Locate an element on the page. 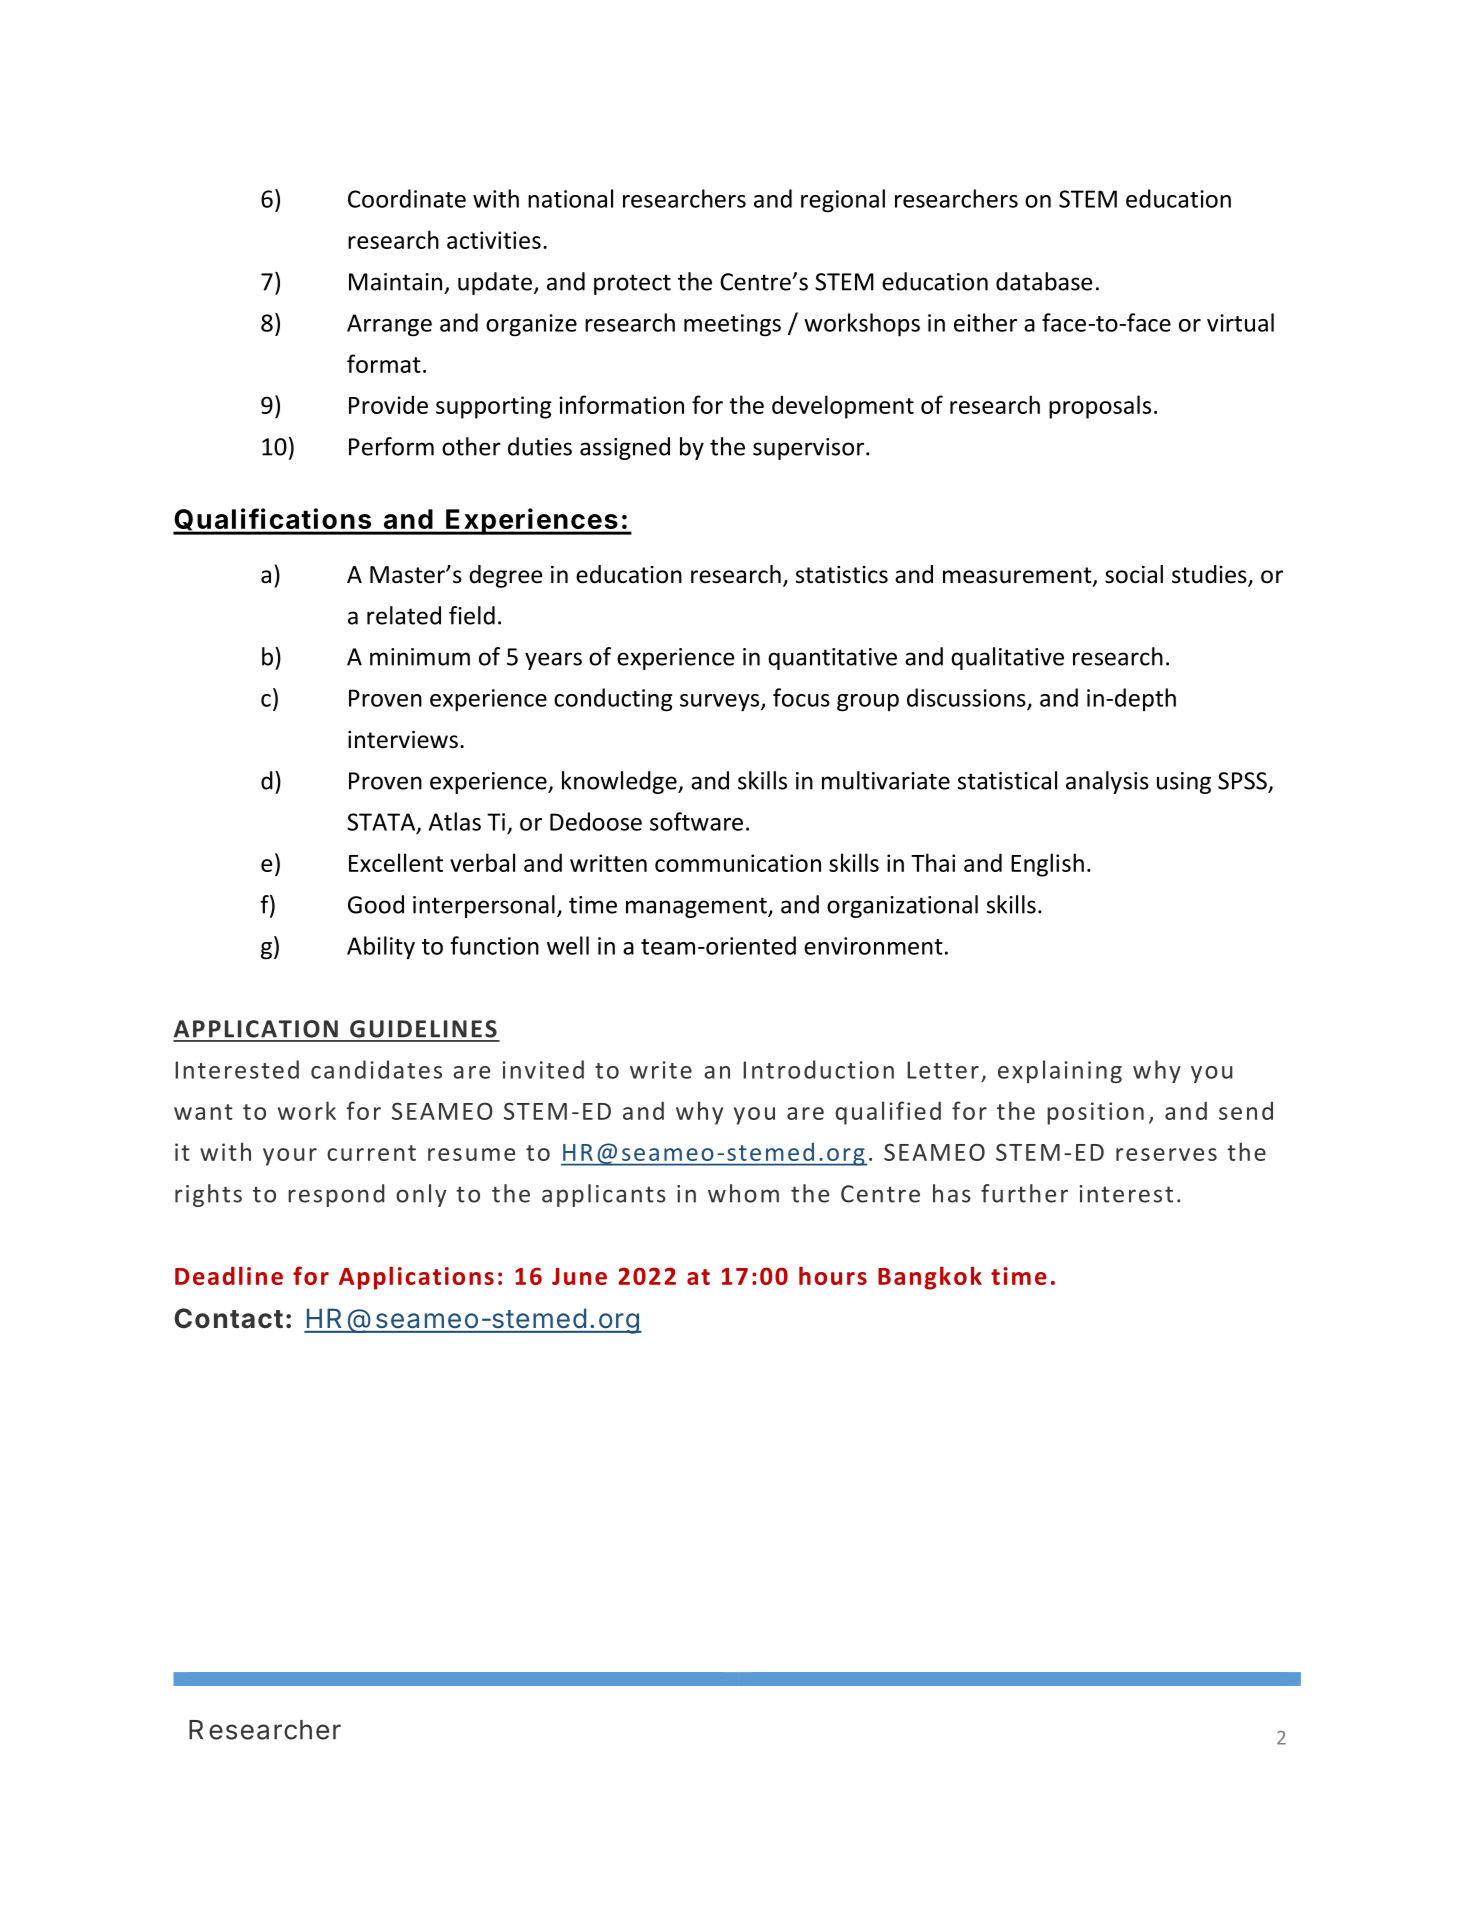 This image has height=1907, width=1474. regional is located at coordinates (843, 201).
